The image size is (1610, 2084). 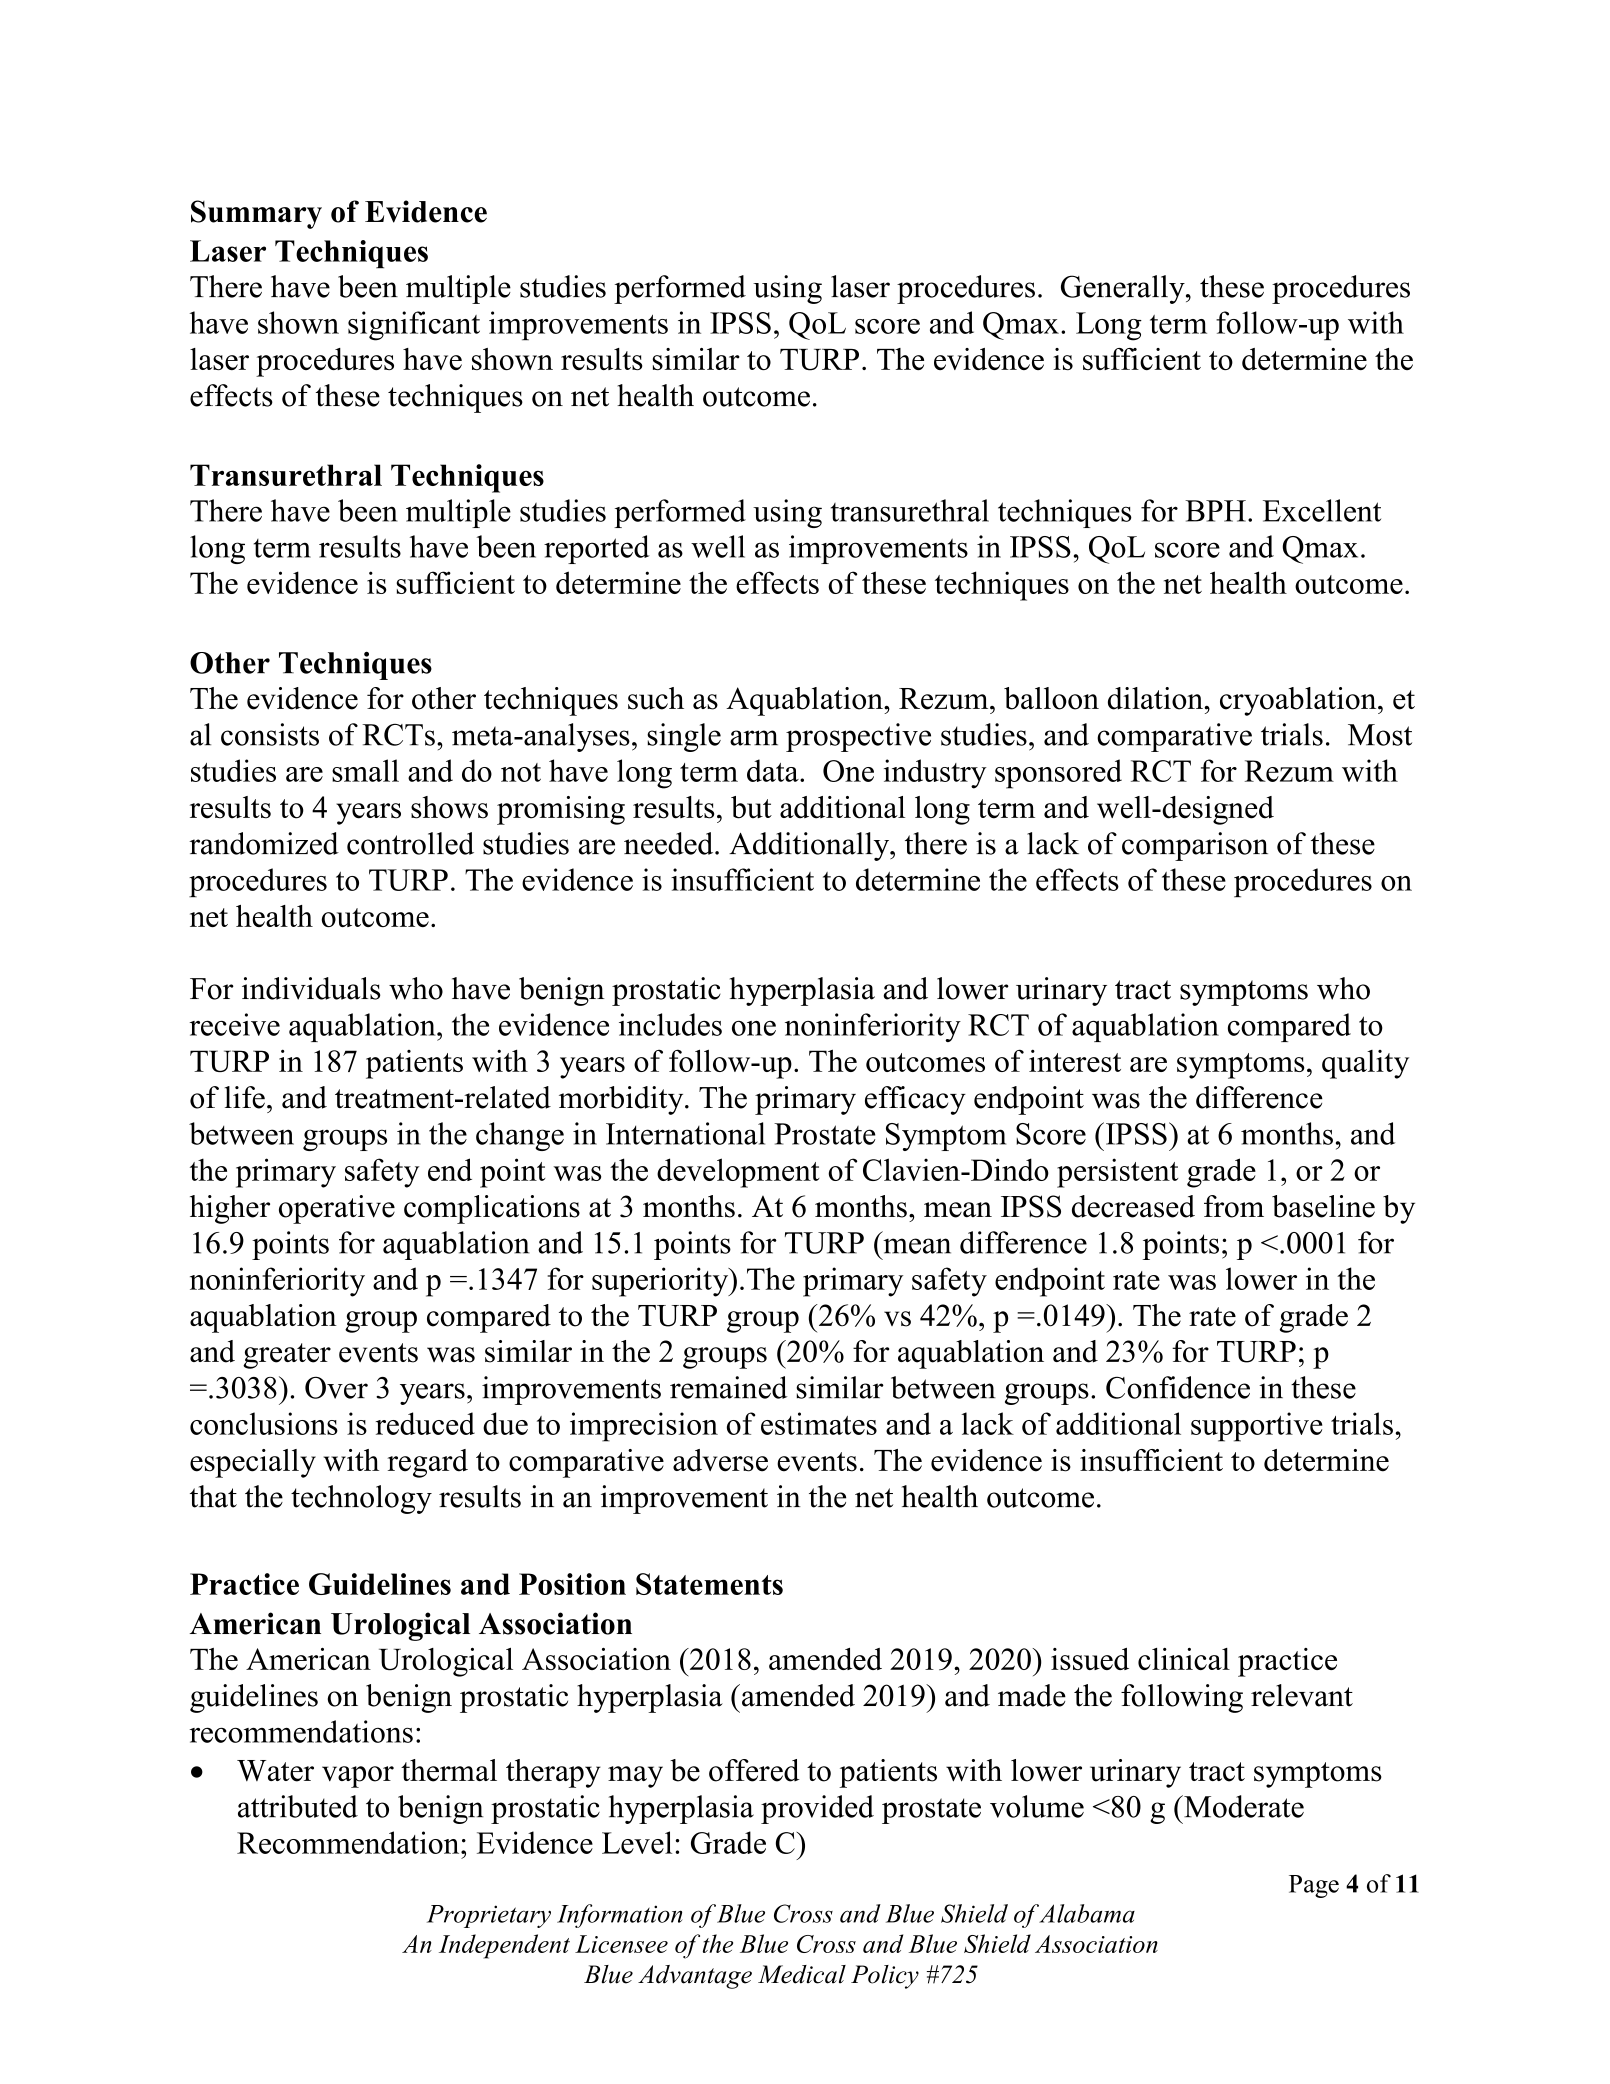 I want to click on life, so click(x=245, y=1097).
